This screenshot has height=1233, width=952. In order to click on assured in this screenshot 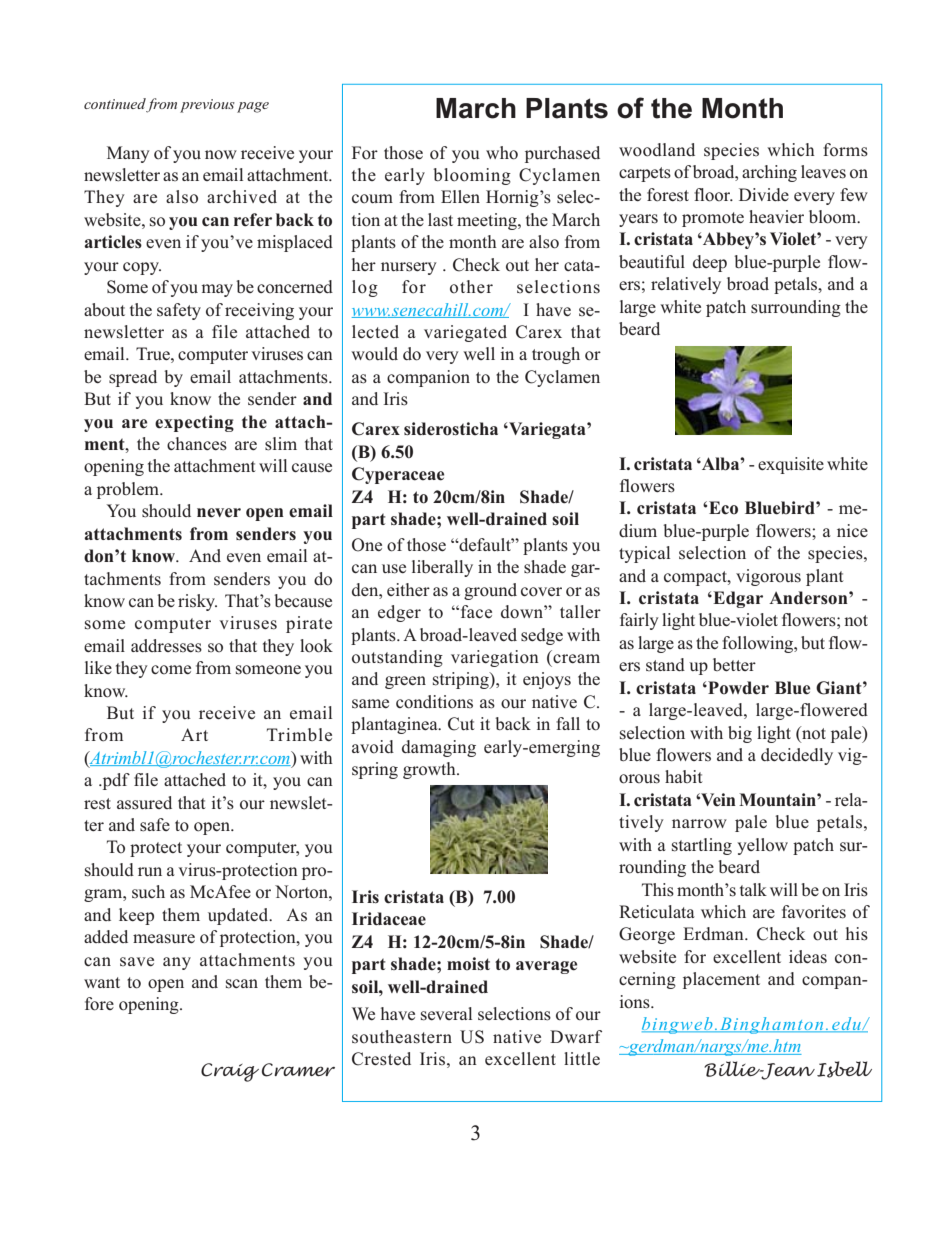, I will do `click(144, 803)`.
